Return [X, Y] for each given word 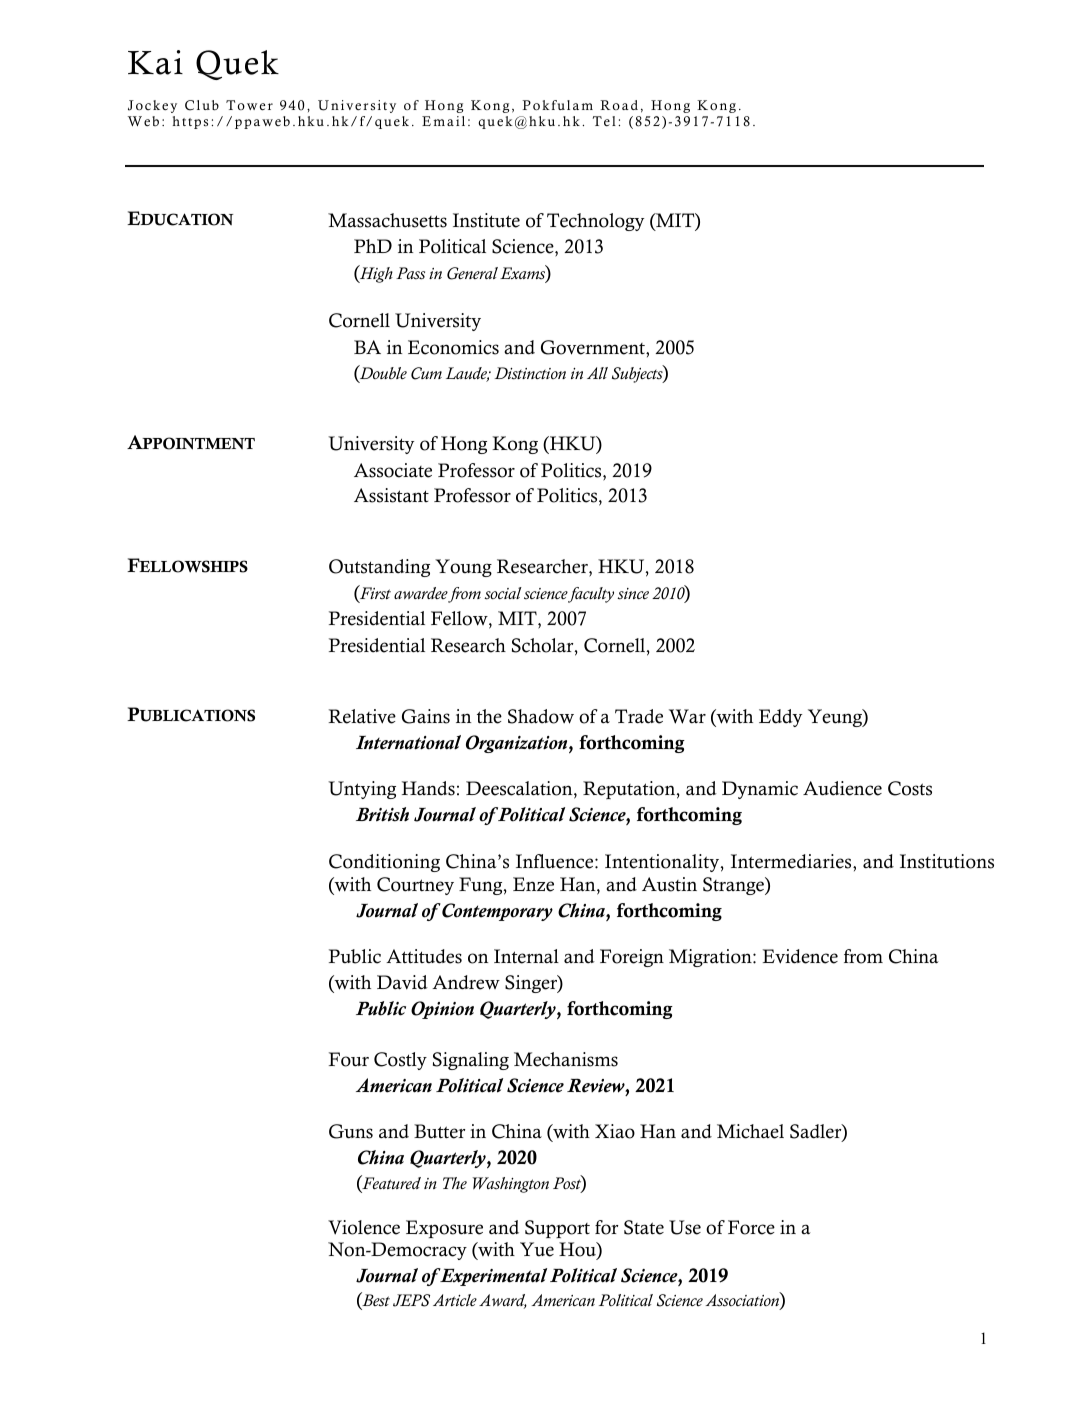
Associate [393, 470]
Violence [364, 1227]
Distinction [530, 373]
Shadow [541, 716]
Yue [537, 1249]
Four [349, 1059]
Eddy [780, 718]
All [597, 373]
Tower [249, 105]
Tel [604, 121]
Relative [362, 716]
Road [619, 105]
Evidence [800, 956]
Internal [526, 956]
